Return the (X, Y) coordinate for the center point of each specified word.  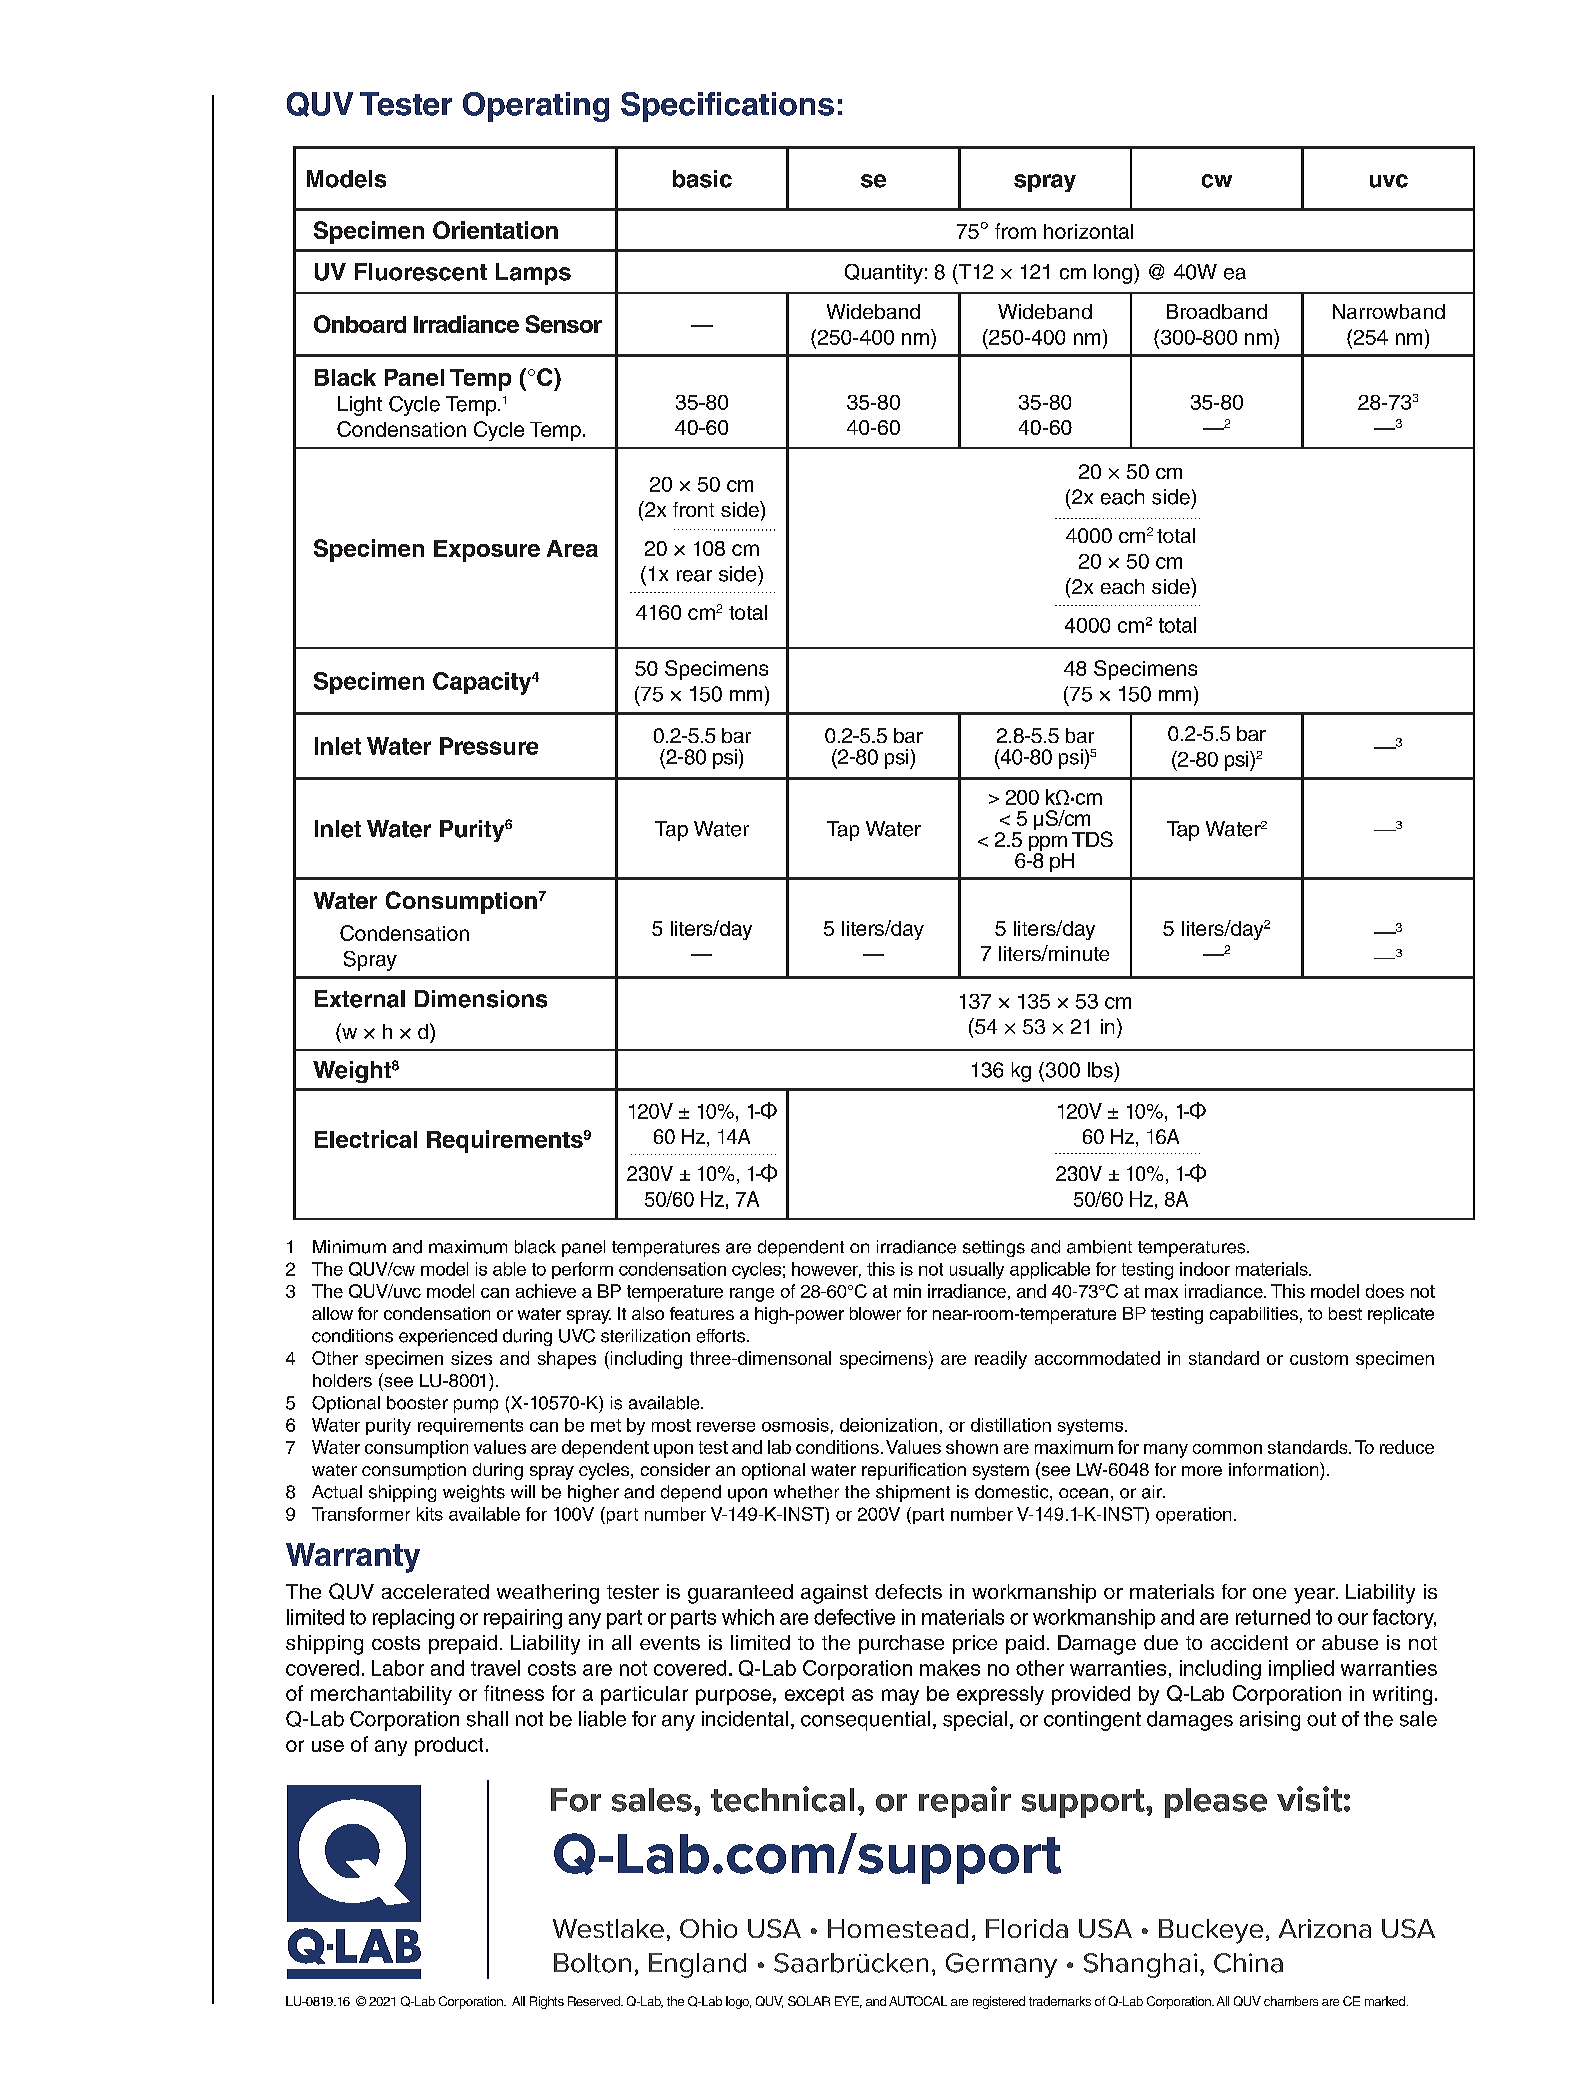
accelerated (435, 1591)
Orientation (495, 230)
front (693, 509)
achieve (546, 1291)
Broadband (1217, 311)
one (1269, 1593)
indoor (1205, 1269)
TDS (1092, 839)
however (826, 1270)
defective (854, 1617)
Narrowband (1389, 311)
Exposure (487, 551)
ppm (1048, 845)
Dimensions (481, 999)
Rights (547, 2002)
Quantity (884, 274)
